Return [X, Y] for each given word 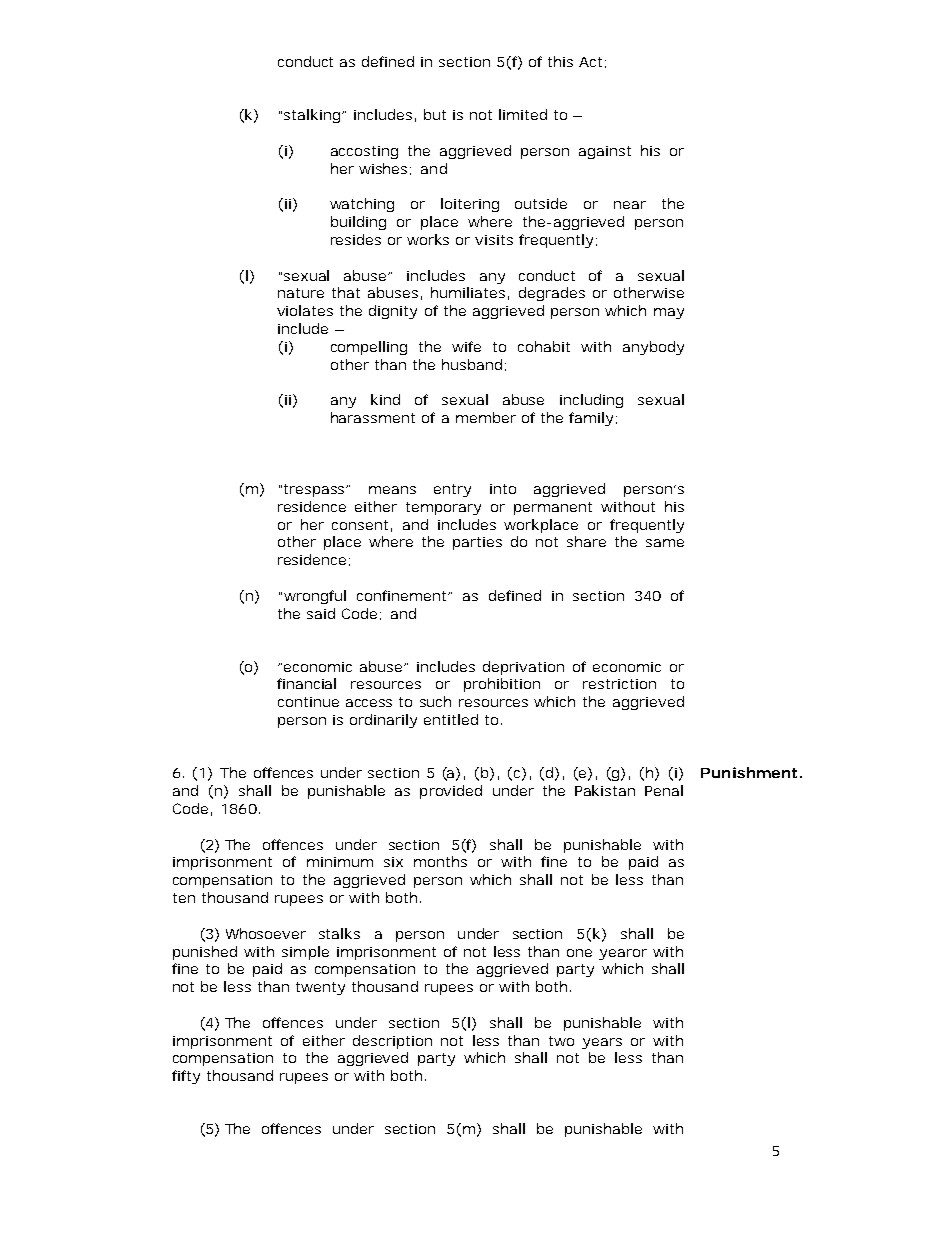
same [665, 543]
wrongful [315, 597]
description [392, 1042]
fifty [186, 1077]
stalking [312, 116]
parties [477, 543]
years [602, 1043]
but [435, 114]
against [605, 152]
